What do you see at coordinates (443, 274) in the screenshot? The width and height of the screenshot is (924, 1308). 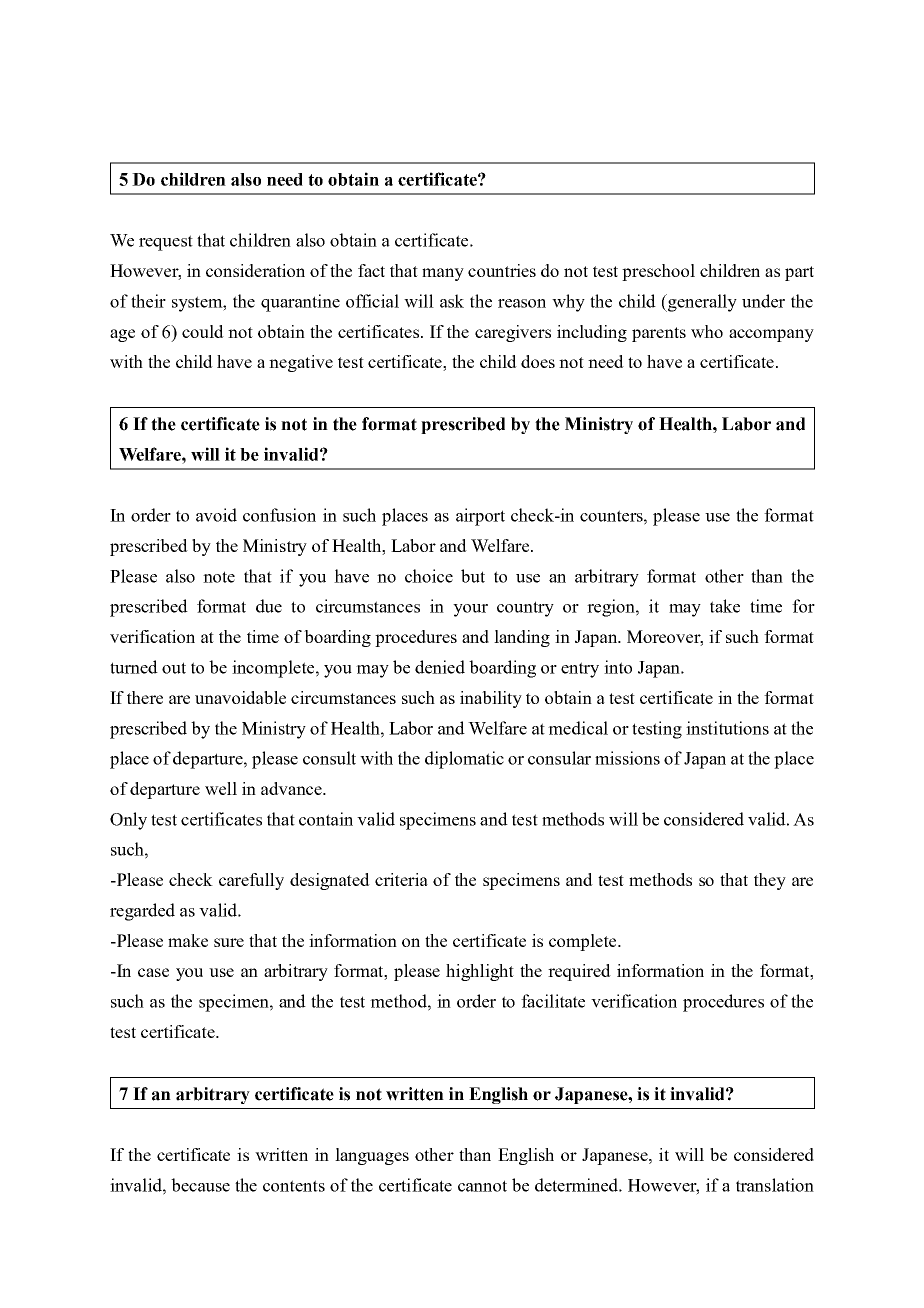 I see `many` at bounding box center [443, 274].
